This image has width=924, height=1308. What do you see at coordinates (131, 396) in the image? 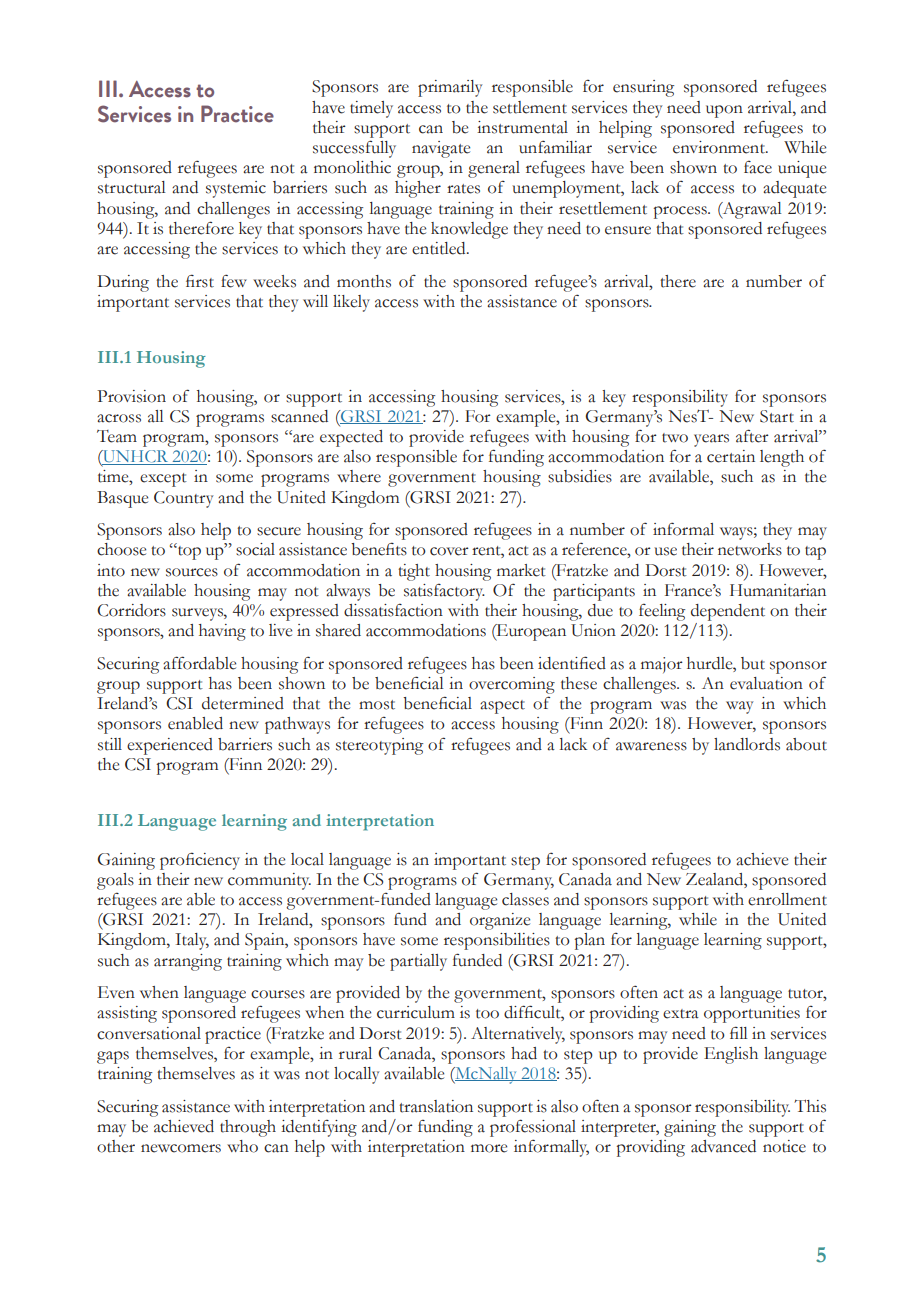
I see `Provision` at bounding box center [131, 396].
